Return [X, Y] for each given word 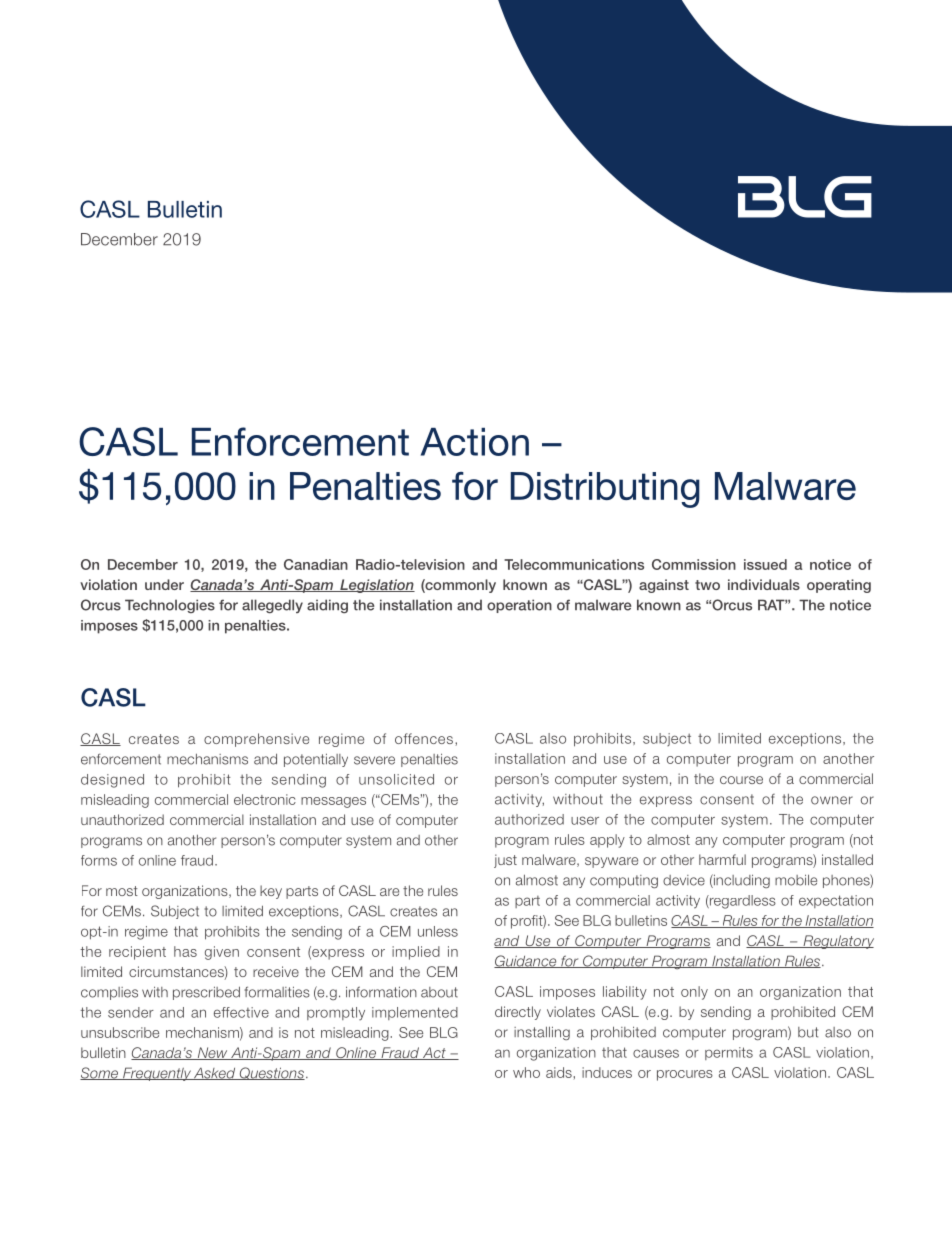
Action [475, 442]
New [212, 1053]
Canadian [316, 564]
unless [438, 931]
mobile [796, 880]
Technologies [170, 606]
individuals [764, 584]
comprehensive [256, 740]
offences [424, 738]
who [526, 1072]
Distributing [605, 490]
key [271, 892]
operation [519, 606]
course [741, 780]
